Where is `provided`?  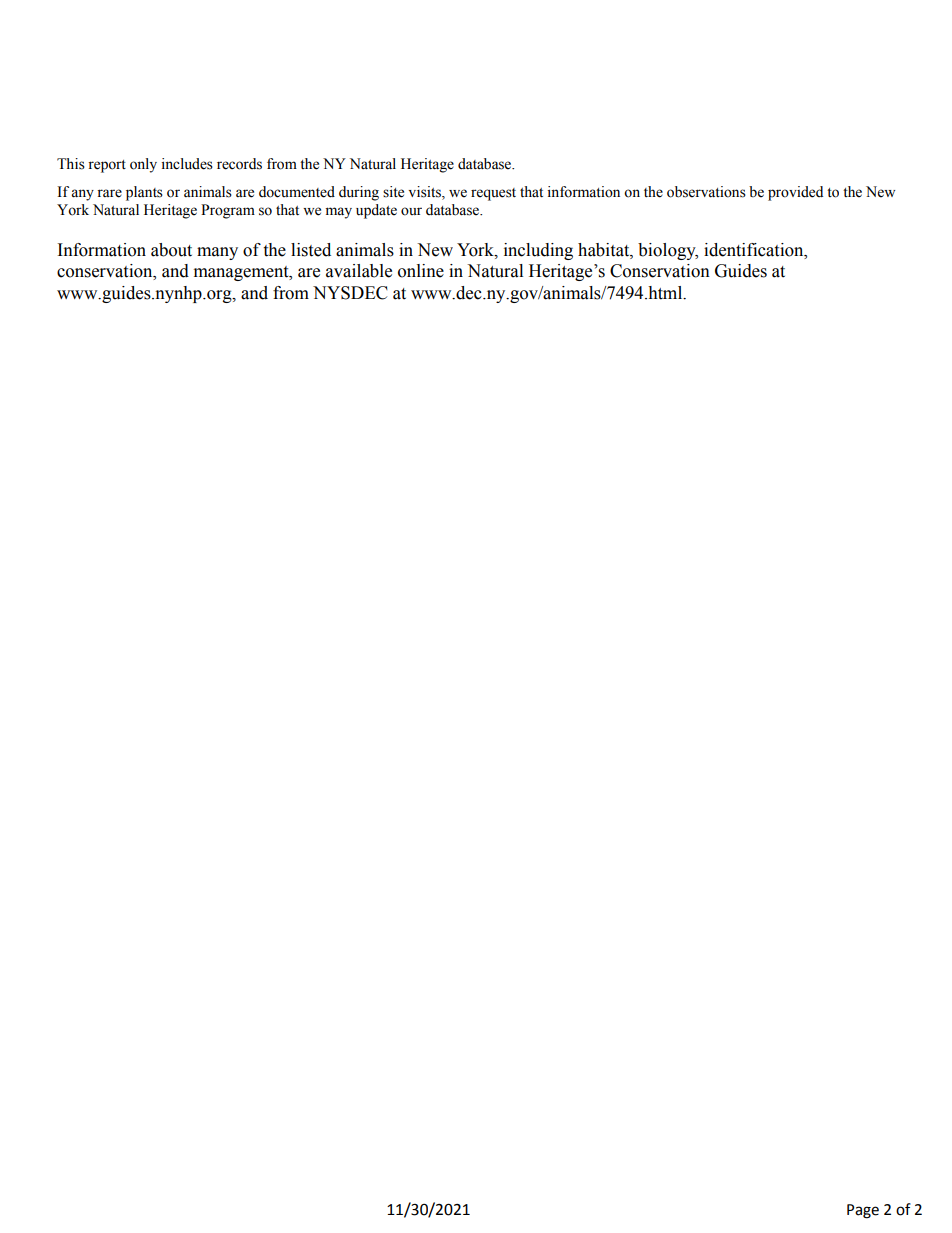
provided is located at coordinates (795, 193).
